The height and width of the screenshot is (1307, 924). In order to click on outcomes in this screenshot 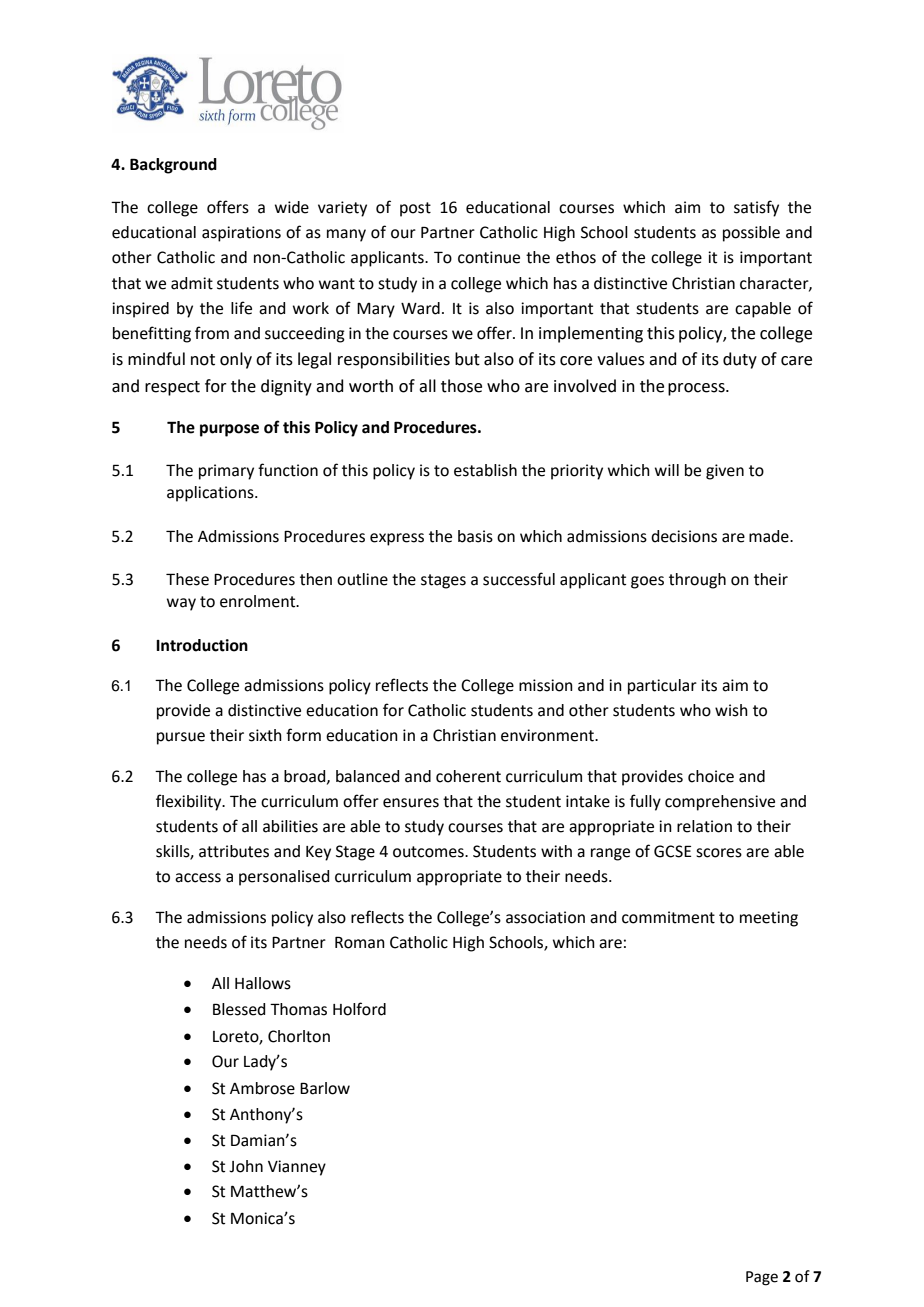, I will do `click(429, 852)`.
